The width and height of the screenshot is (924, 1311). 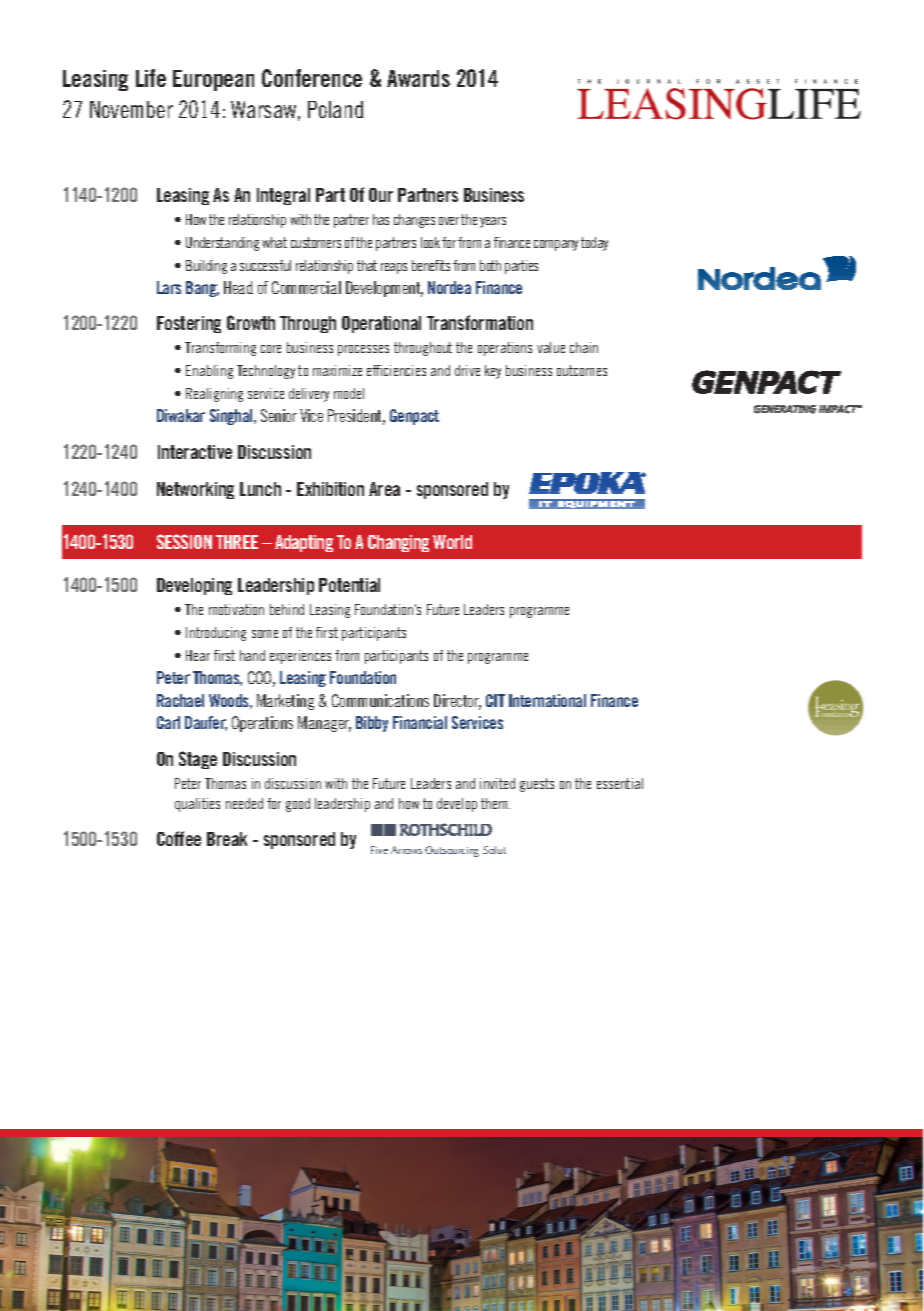 What do you see at coordinates (179, 838) in the screenshot?
I see `Coffee` at bounding box center [179, 838].
